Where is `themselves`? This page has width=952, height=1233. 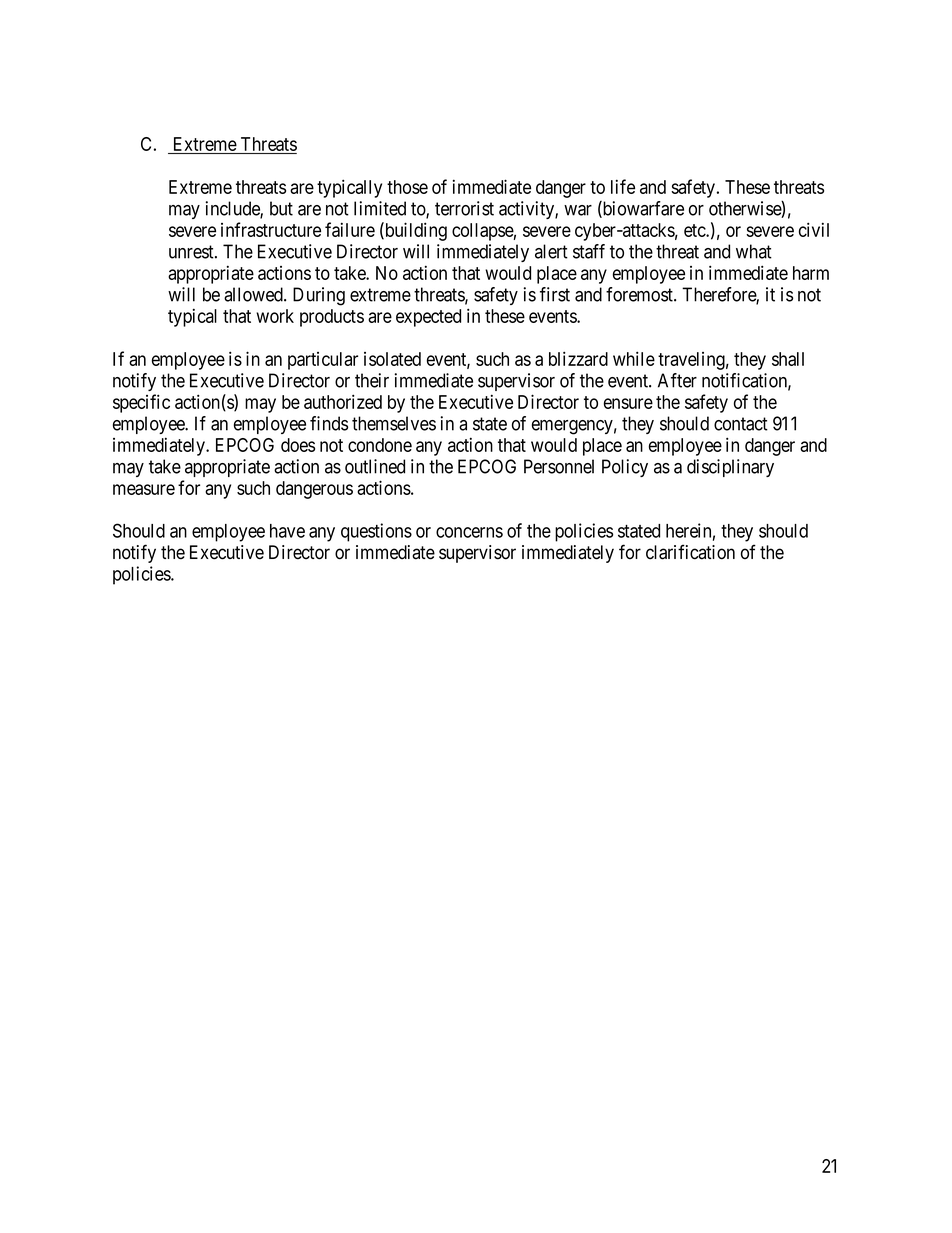
themselves is located at coordinates (394, 423).
